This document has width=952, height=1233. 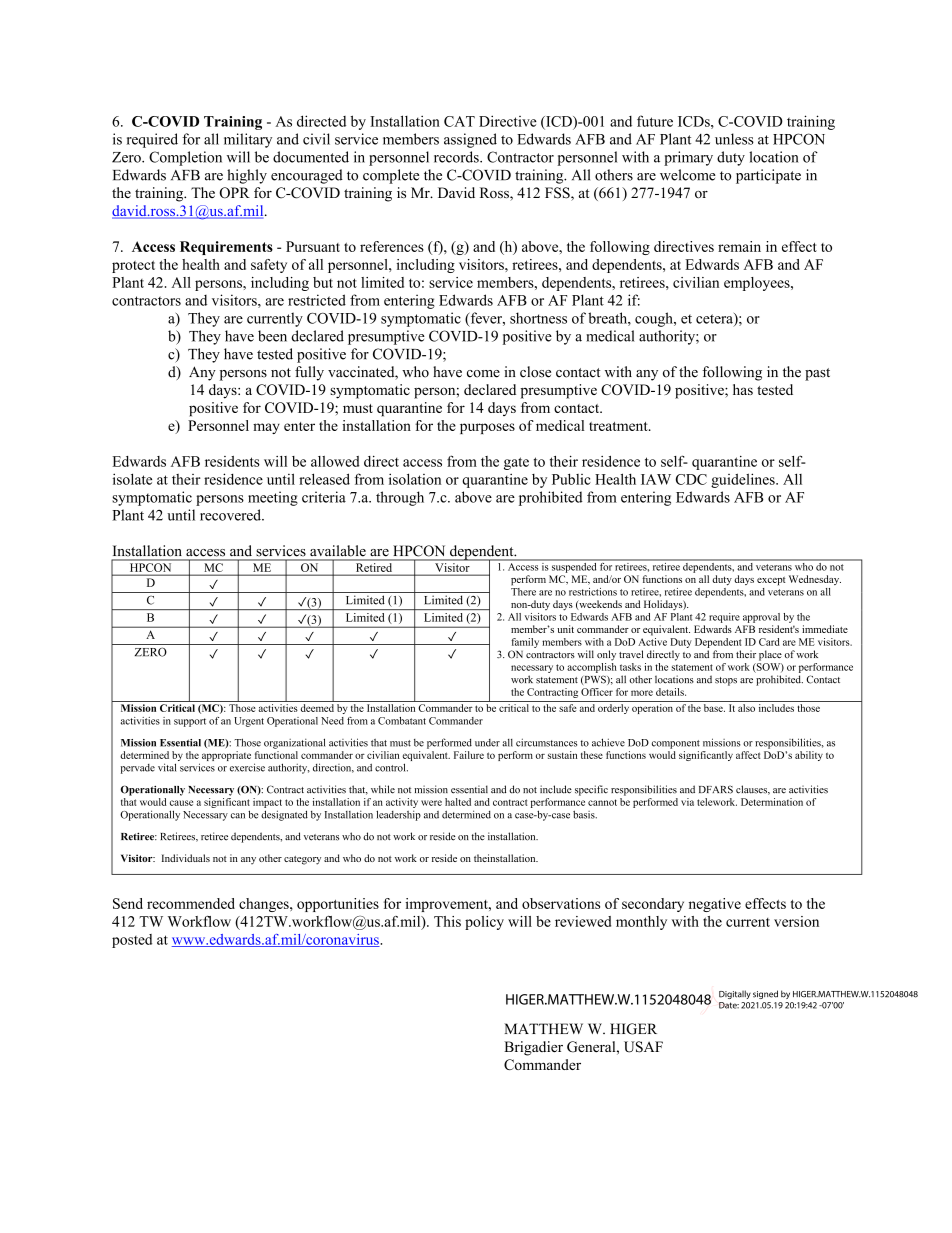 I want to click on cetera, so click(x=715, y=319).
